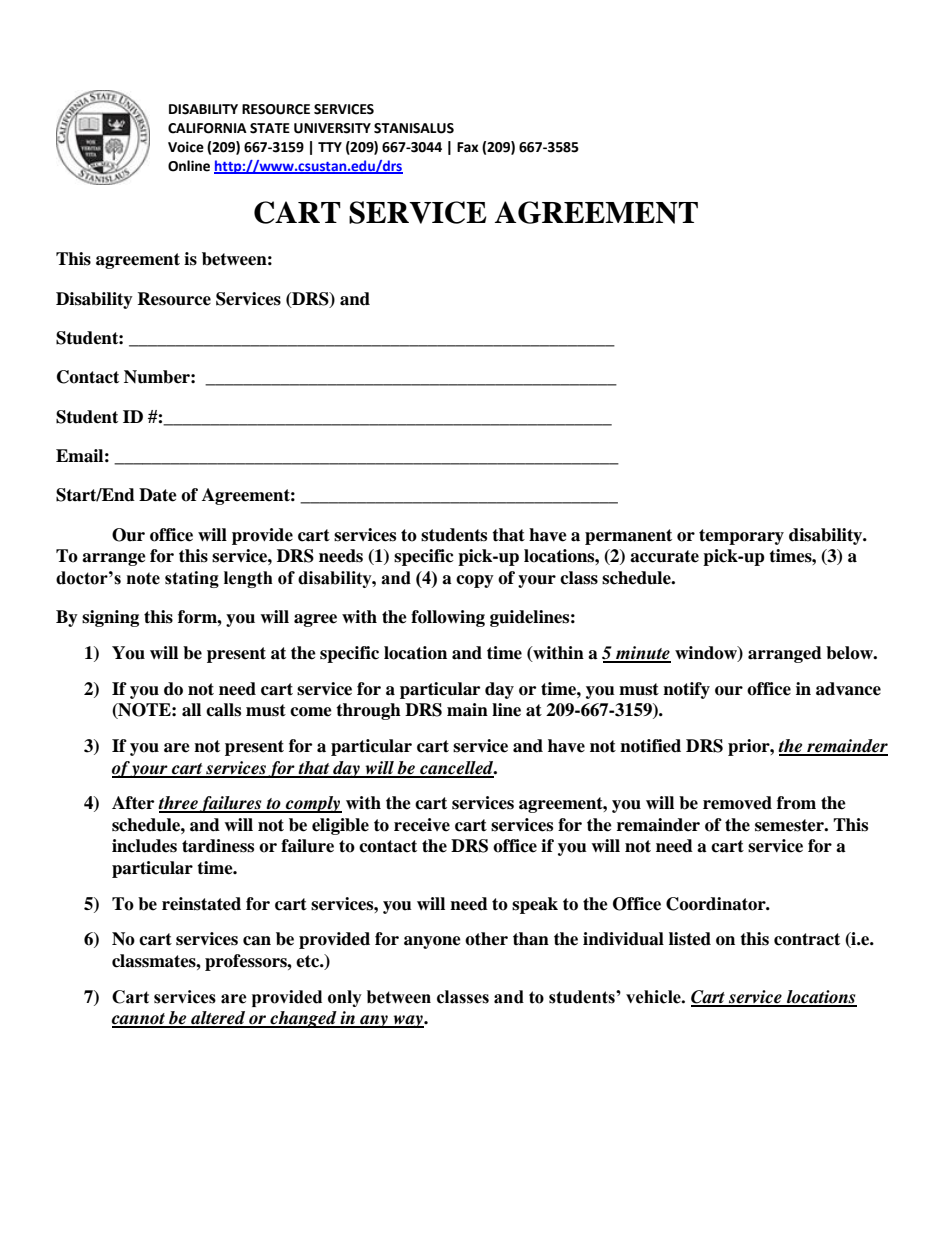  I want to click on Date, so click(158, 495).
